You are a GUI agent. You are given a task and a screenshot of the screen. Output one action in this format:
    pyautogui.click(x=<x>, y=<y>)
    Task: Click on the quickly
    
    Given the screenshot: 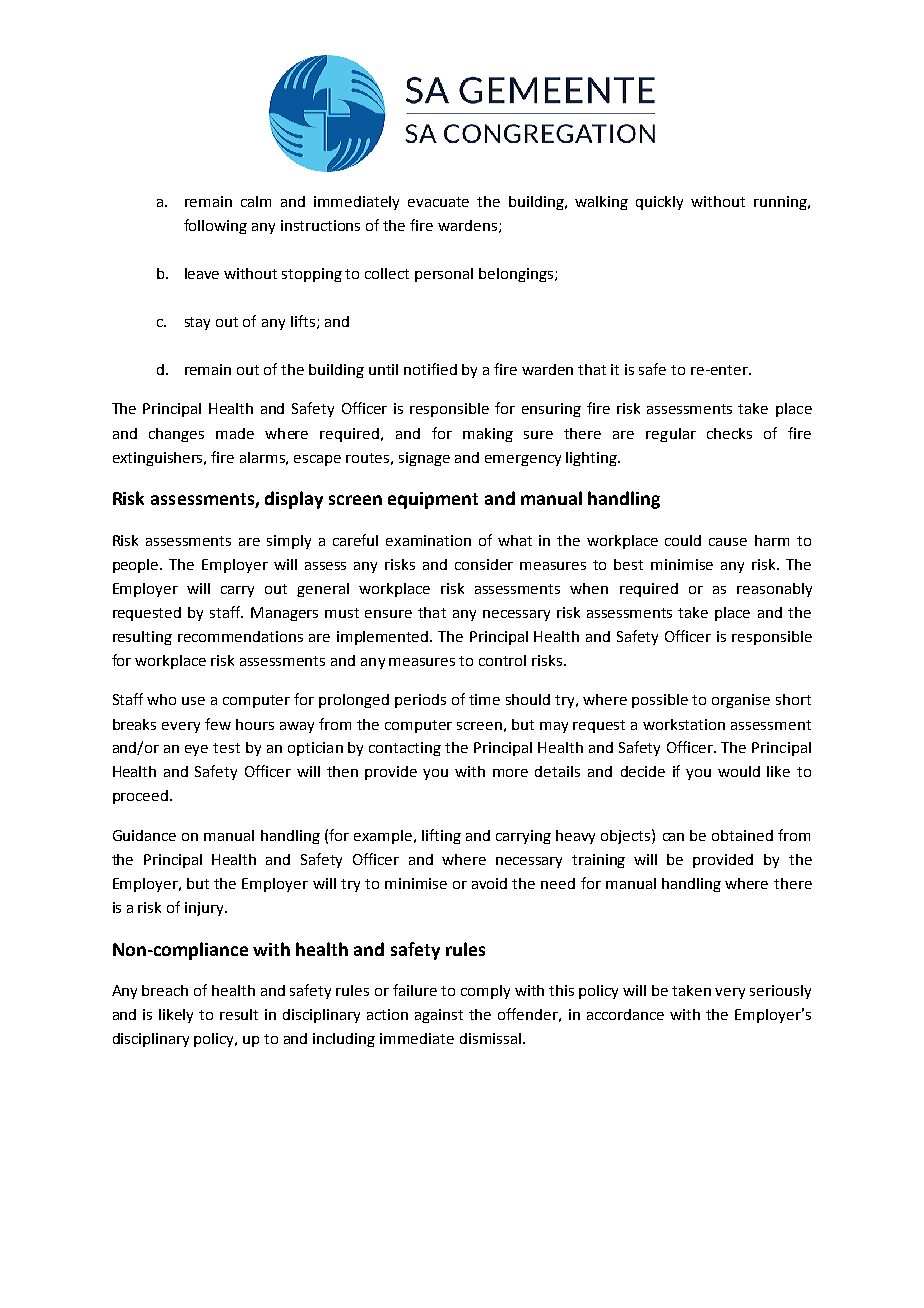 What is the action you would take?
    pyautogui.click(x=659, y=203)
